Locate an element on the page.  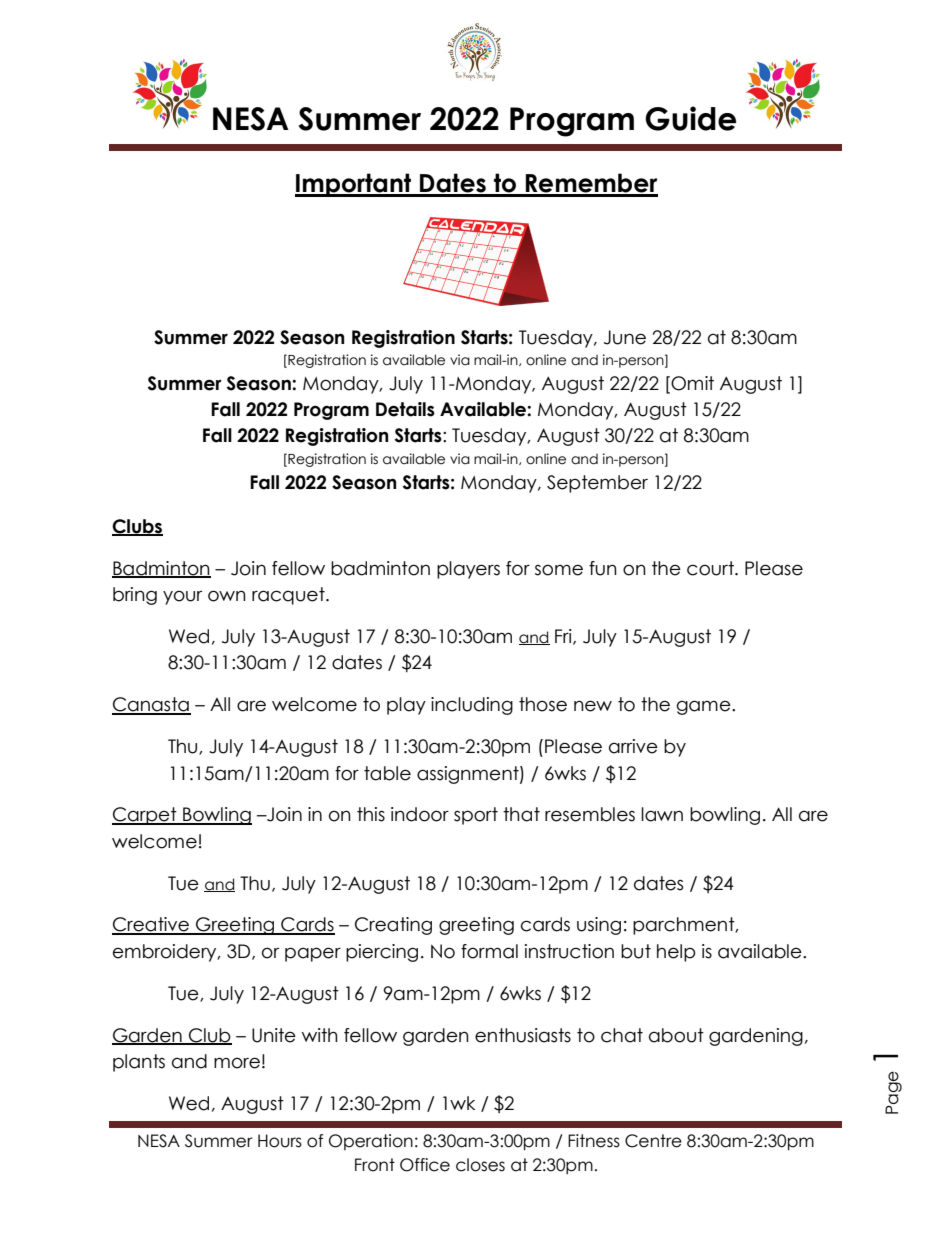
Guide is located at coordinates (690, 118).
